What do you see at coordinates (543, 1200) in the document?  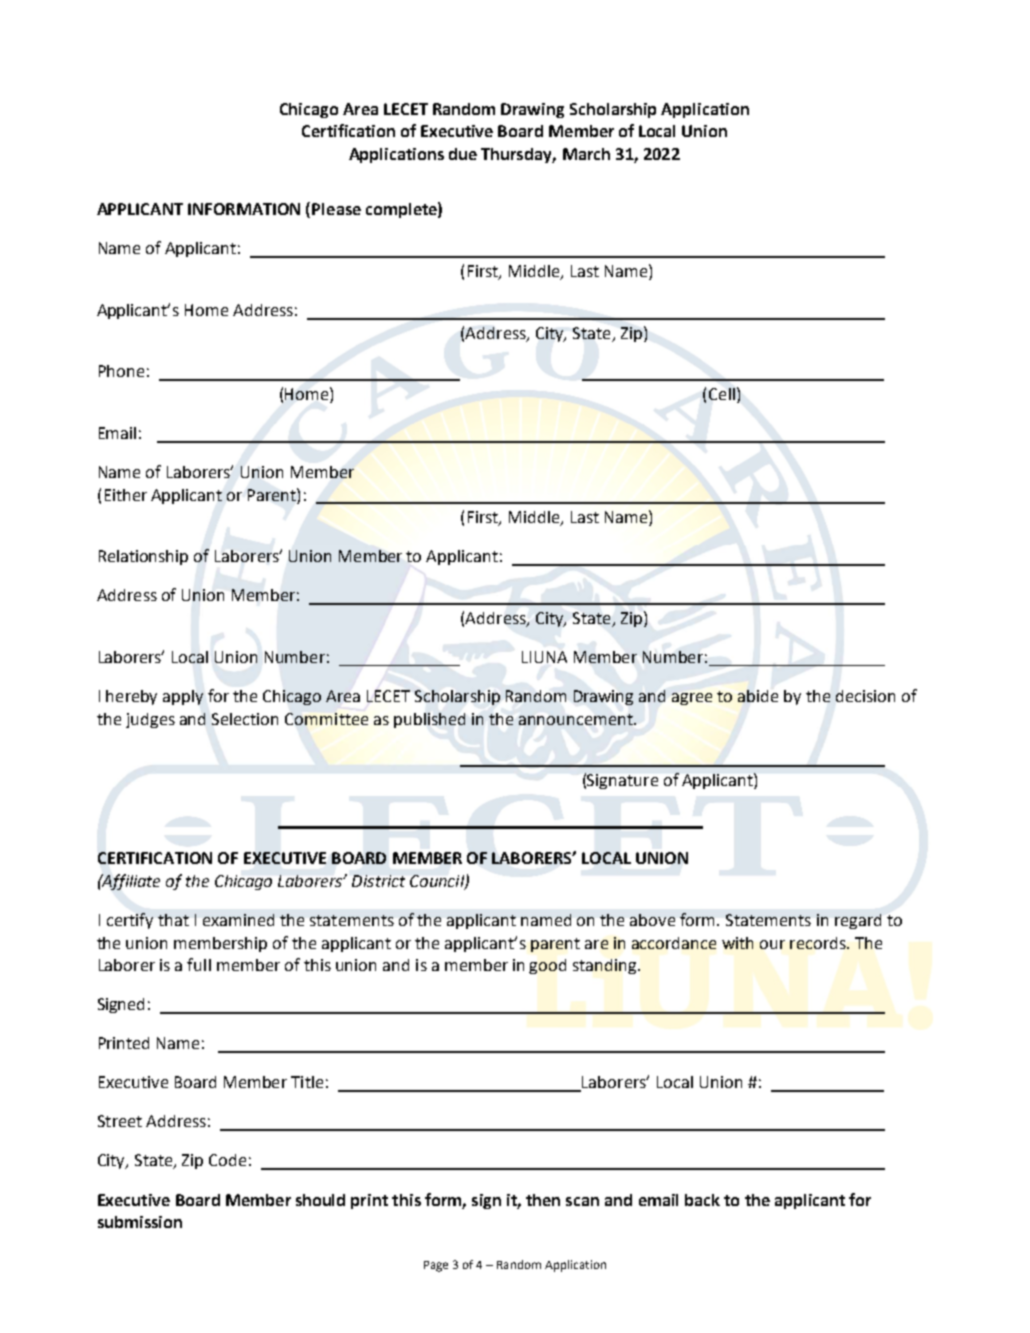 I see `then` at bounding box center [543, 1200].
